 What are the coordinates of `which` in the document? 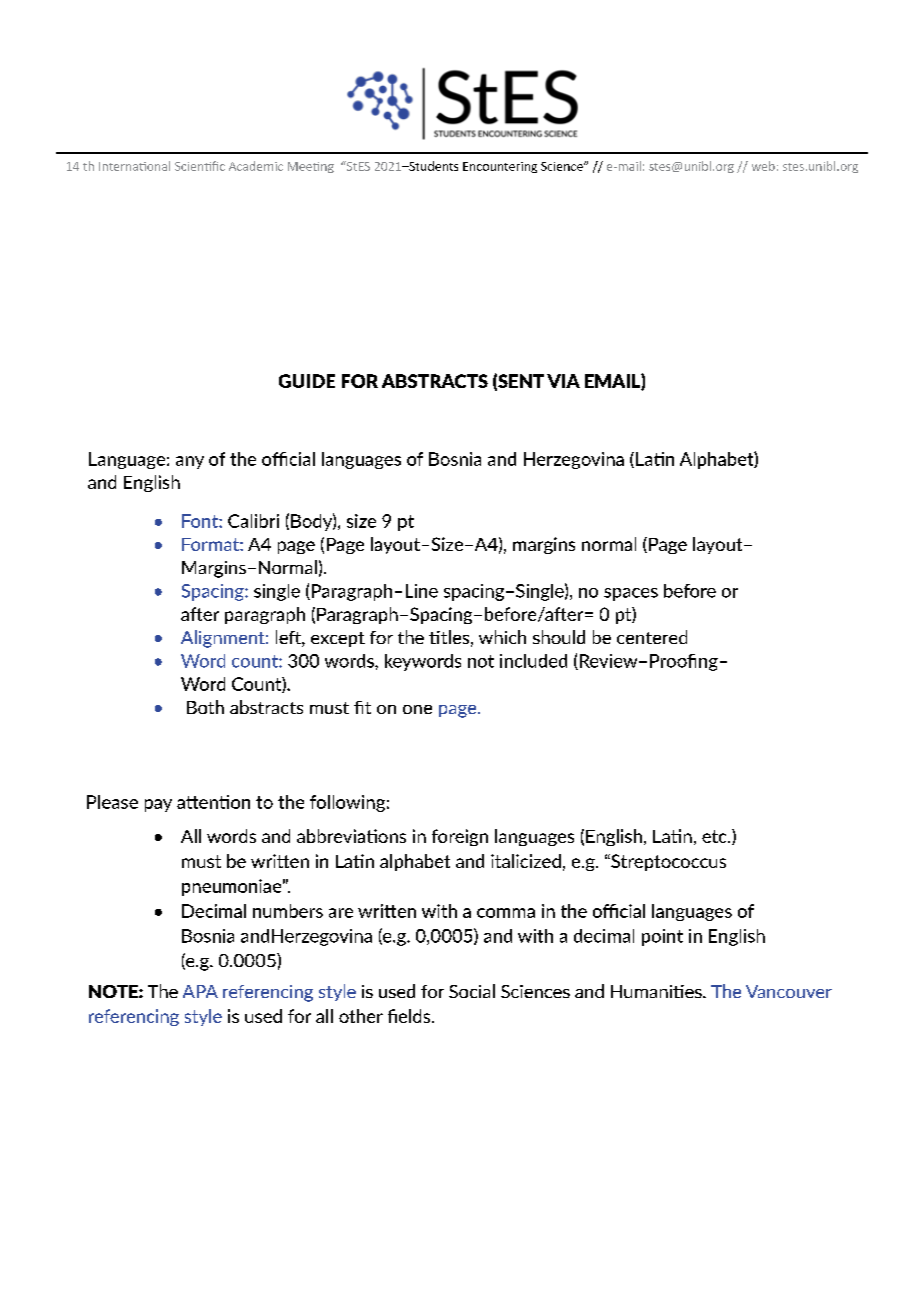 It's located at (502, 637).
